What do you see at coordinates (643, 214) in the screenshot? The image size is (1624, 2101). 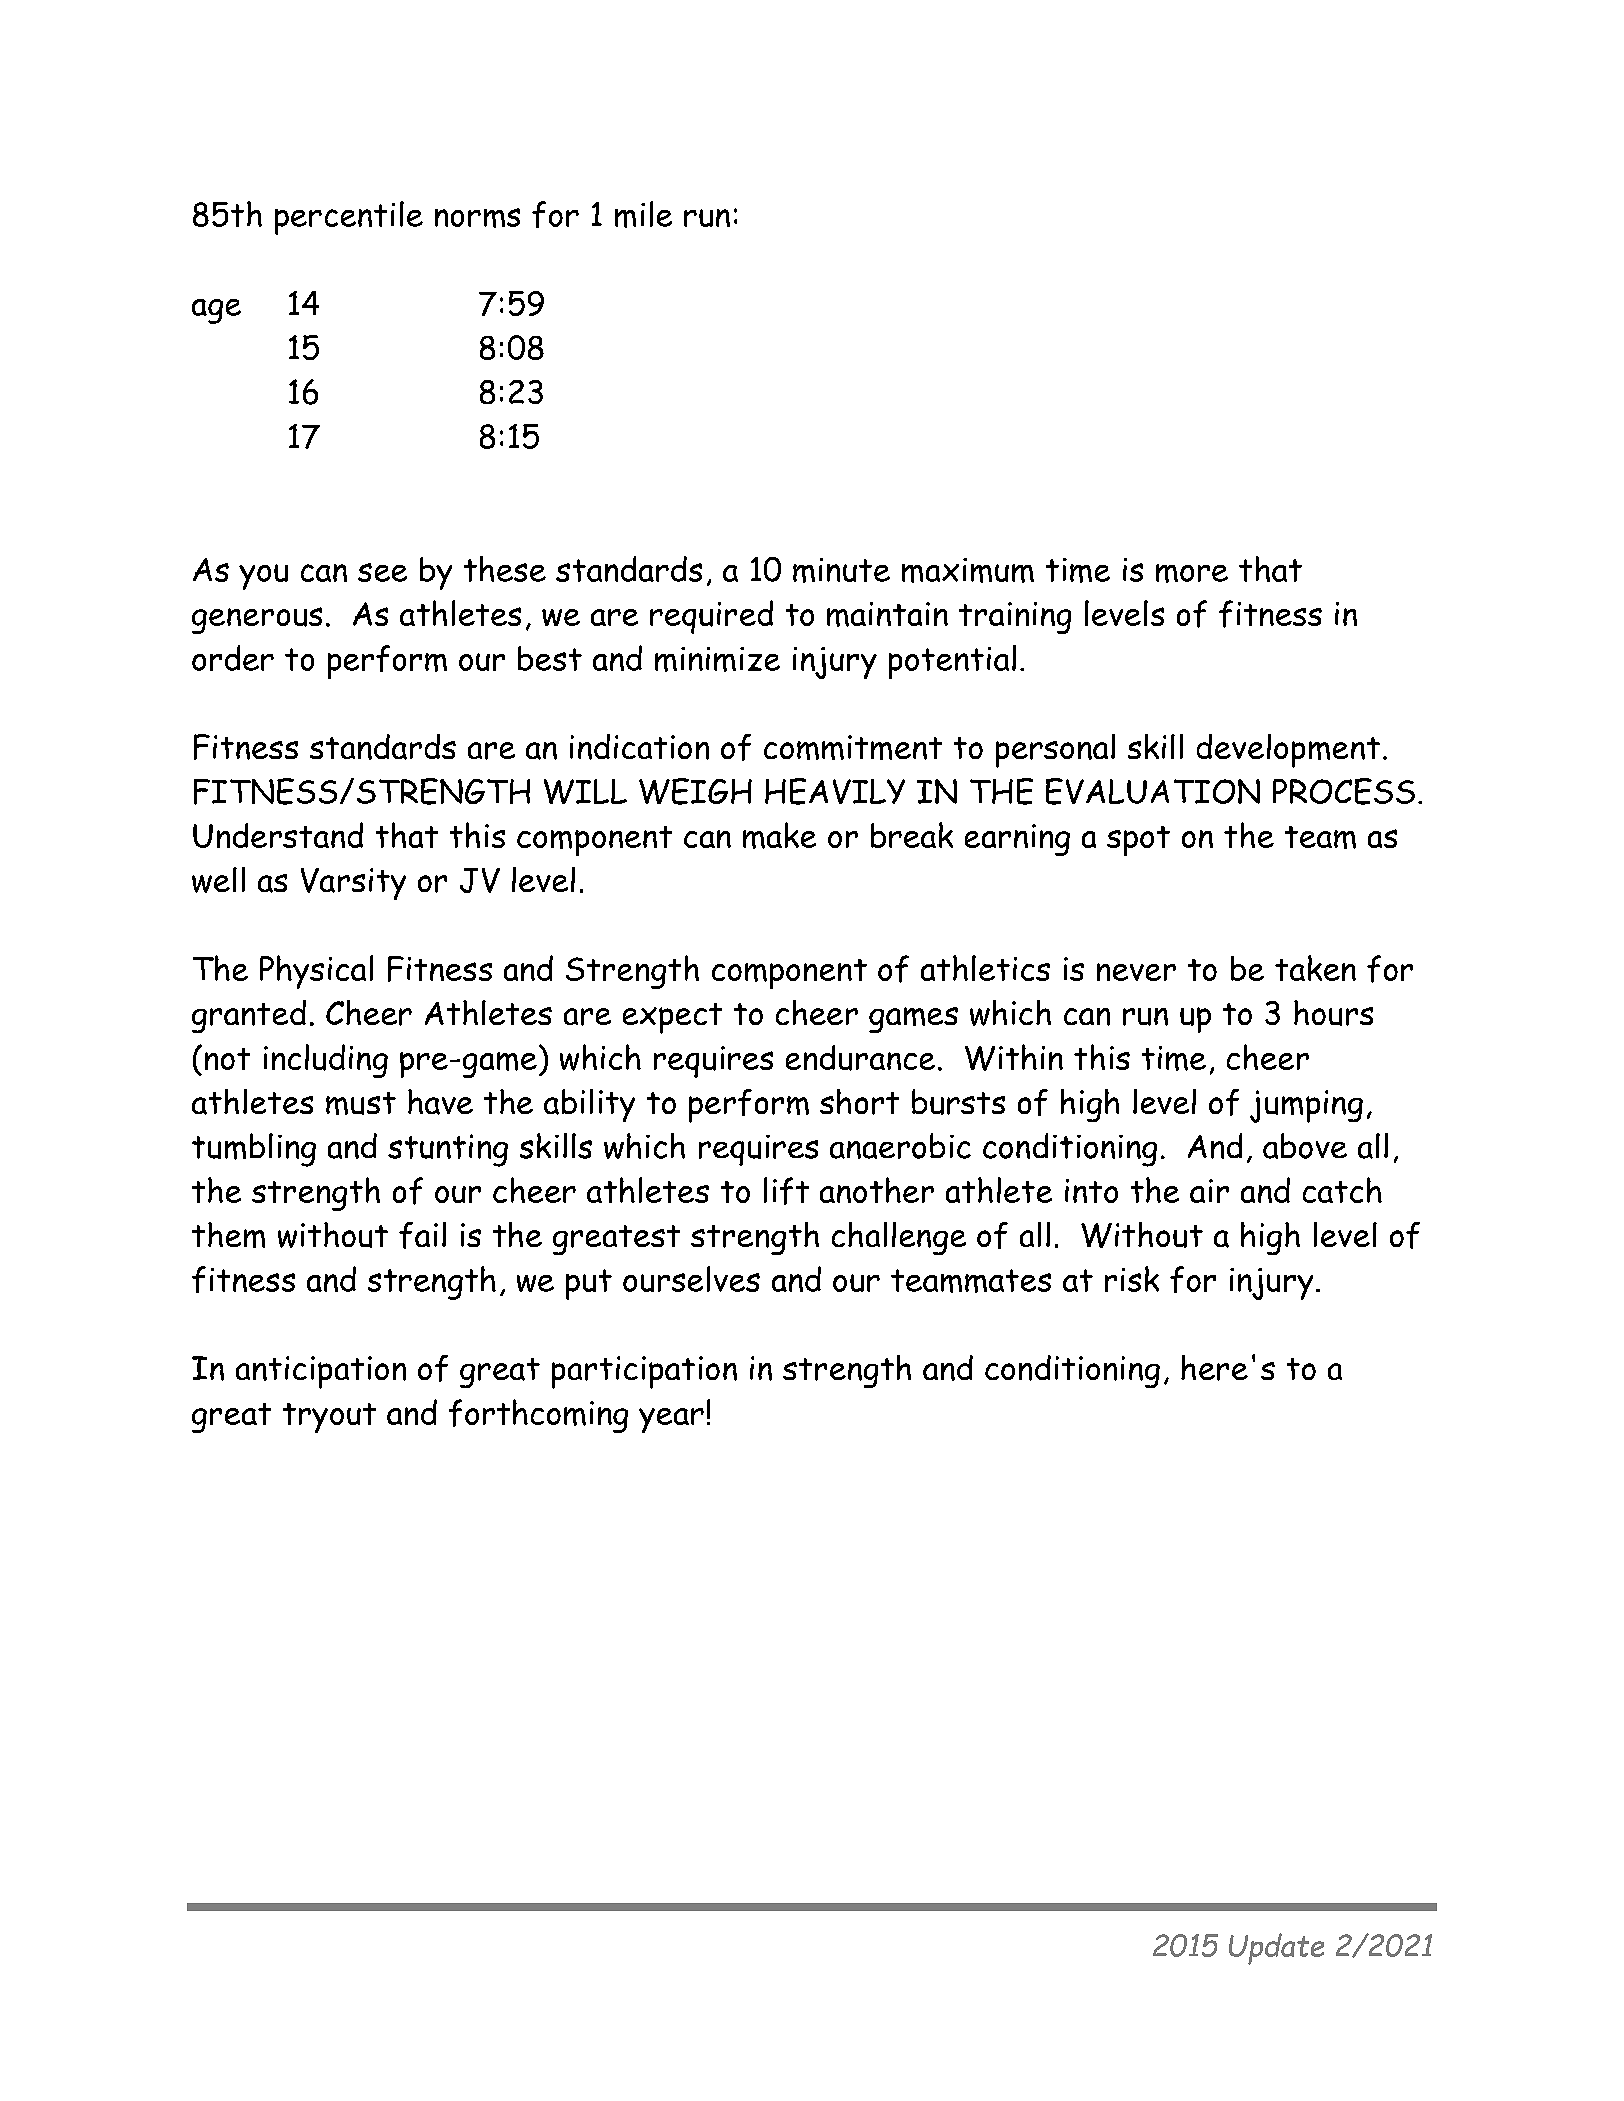 I see `mile` at bounding box center [643, 214].
